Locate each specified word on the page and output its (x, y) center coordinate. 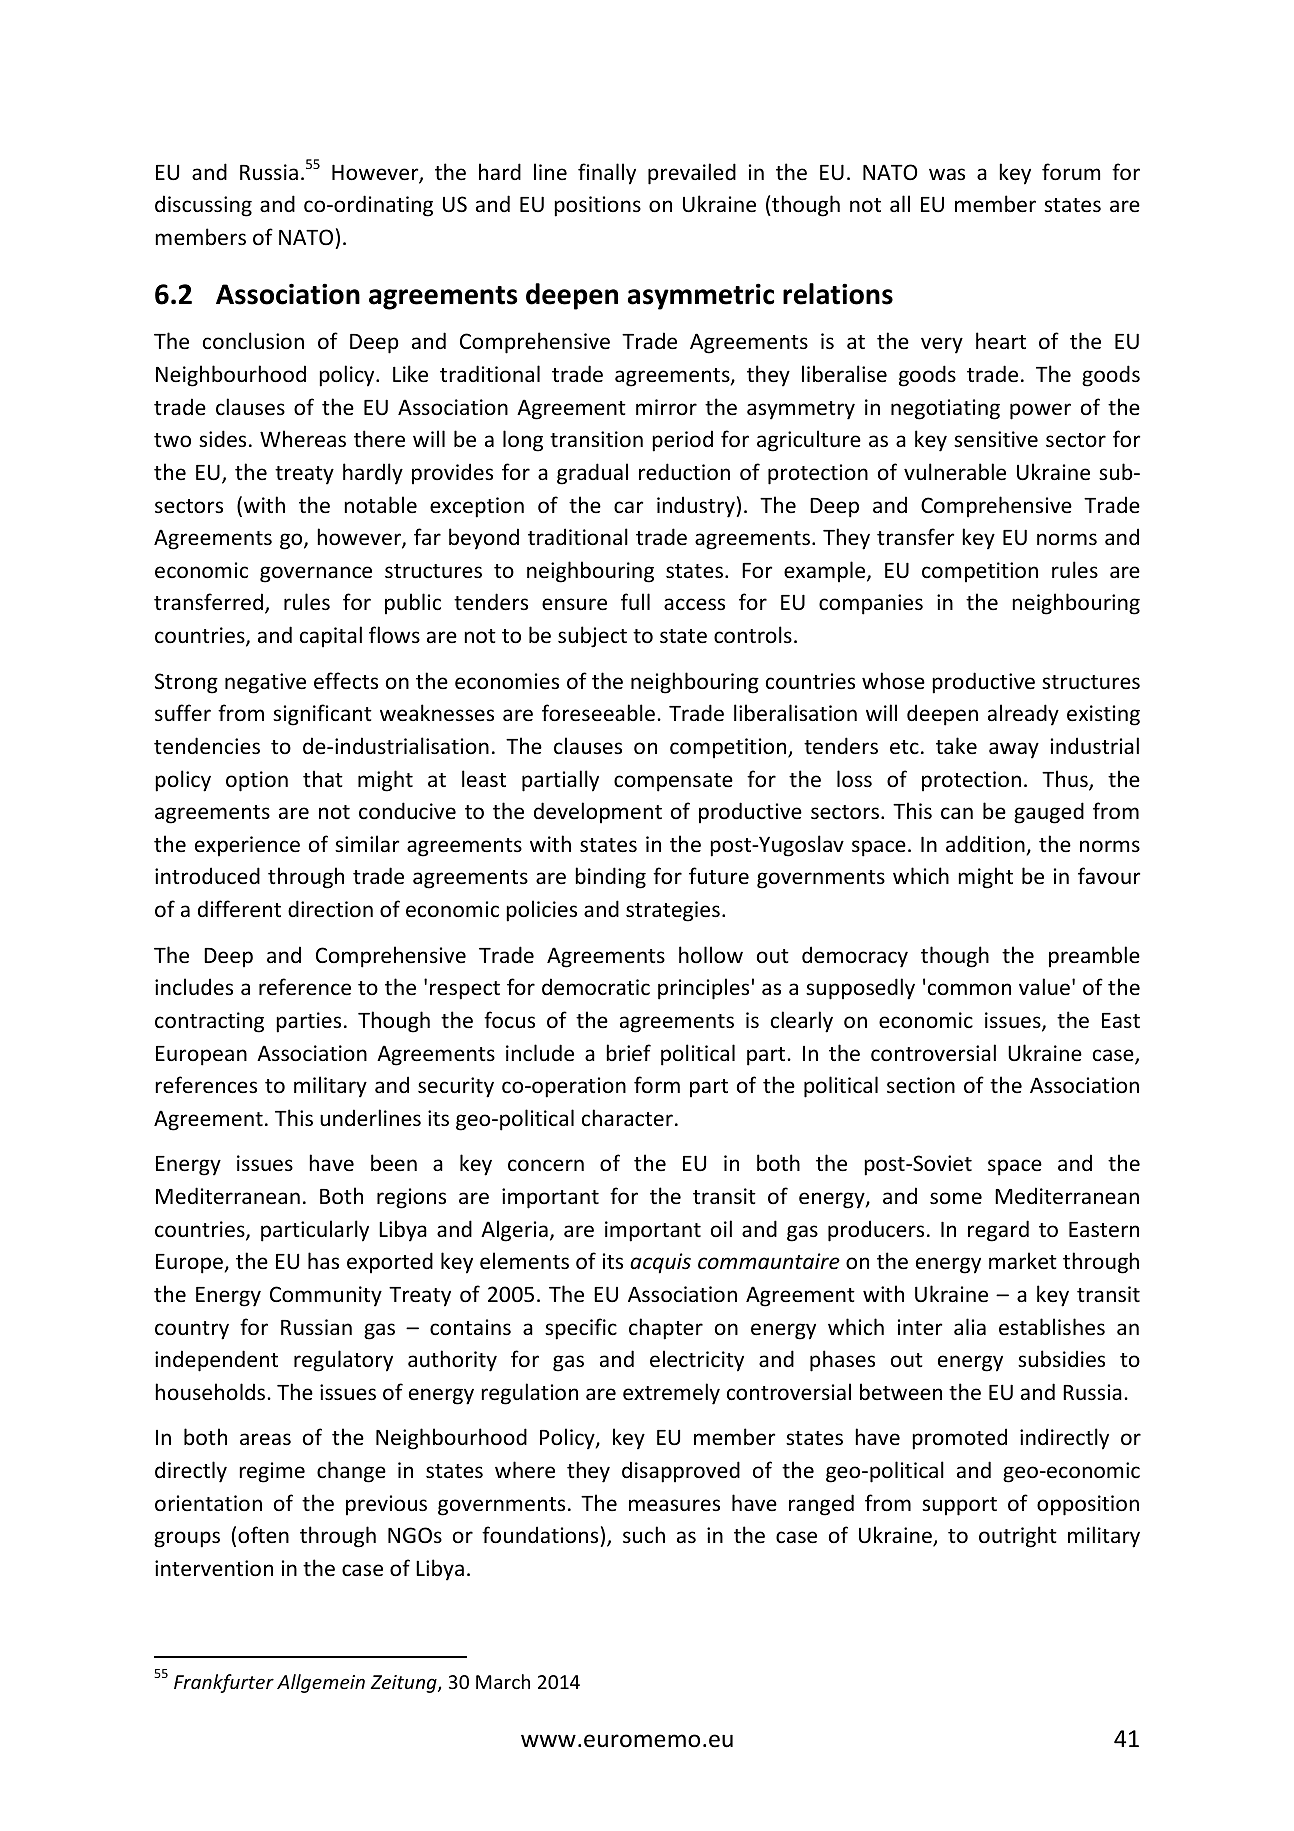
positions (597, 206)
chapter (666, 1329)
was (947, 174)
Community (326, 1296)
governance (316, 574)
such (644, 1535)
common (969, 989)
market (1023, 1261)
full (635, 601)
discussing (203, 206)
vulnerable (955, 472)
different (239, 909)
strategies (673, 911)
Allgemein (321, 1683)
